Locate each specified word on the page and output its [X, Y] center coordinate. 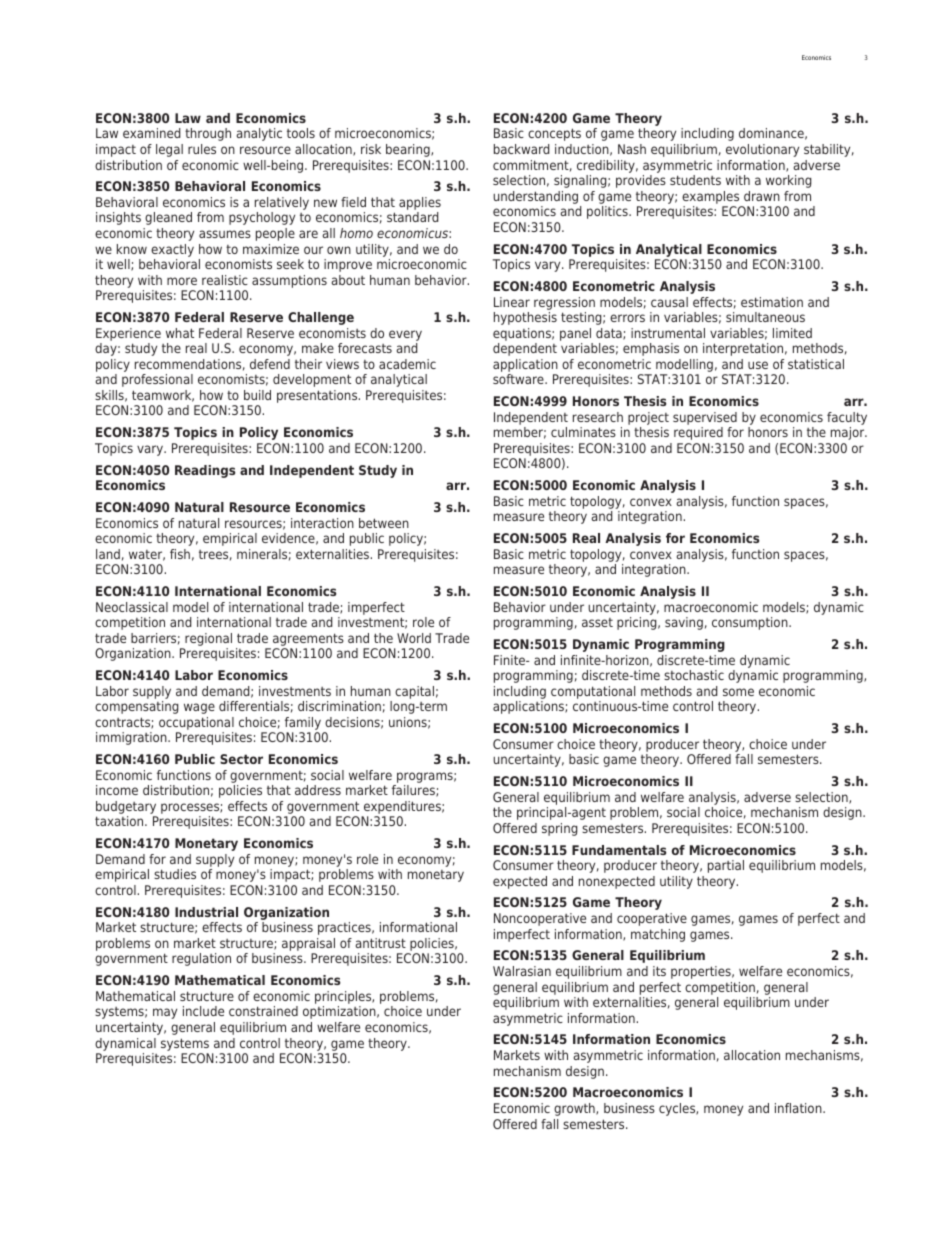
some [738, 692]
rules [202, 149]
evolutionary [762, 150]
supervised [705, 418]
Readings [205, 471]
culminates [583, 432]
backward [522, 149]
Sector [241, 759]
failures [414, 791]
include [203, 1011]
